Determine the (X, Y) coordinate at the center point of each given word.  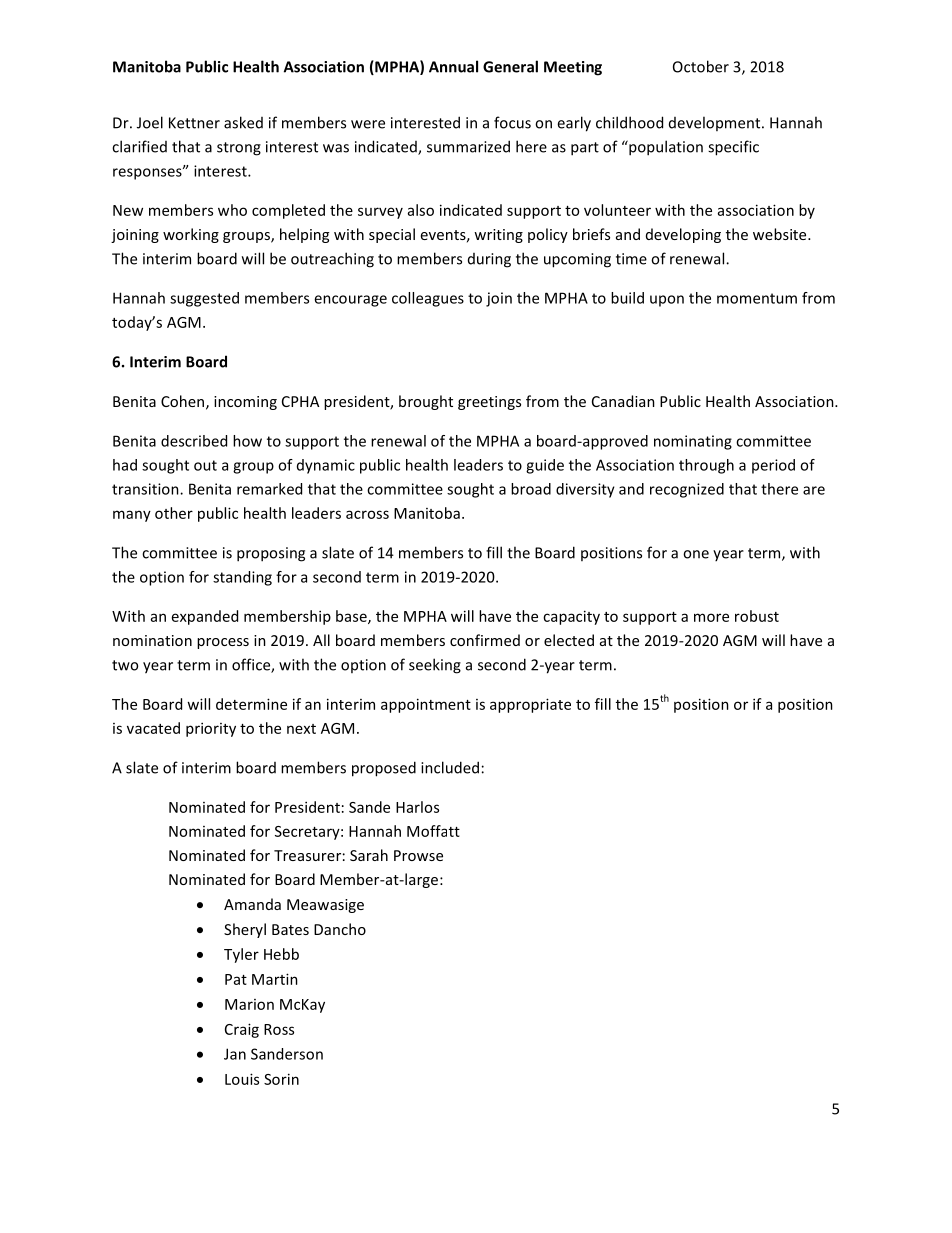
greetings (489, 403)
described (194, 441)
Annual (453, 66)
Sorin (281, 1079)
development (716, 123)
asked (243, 122)
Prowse (418, 855)
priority (211, 729)
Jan (235, 1054)
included (450, 767)
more (711, 617)
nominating (693, 442)
